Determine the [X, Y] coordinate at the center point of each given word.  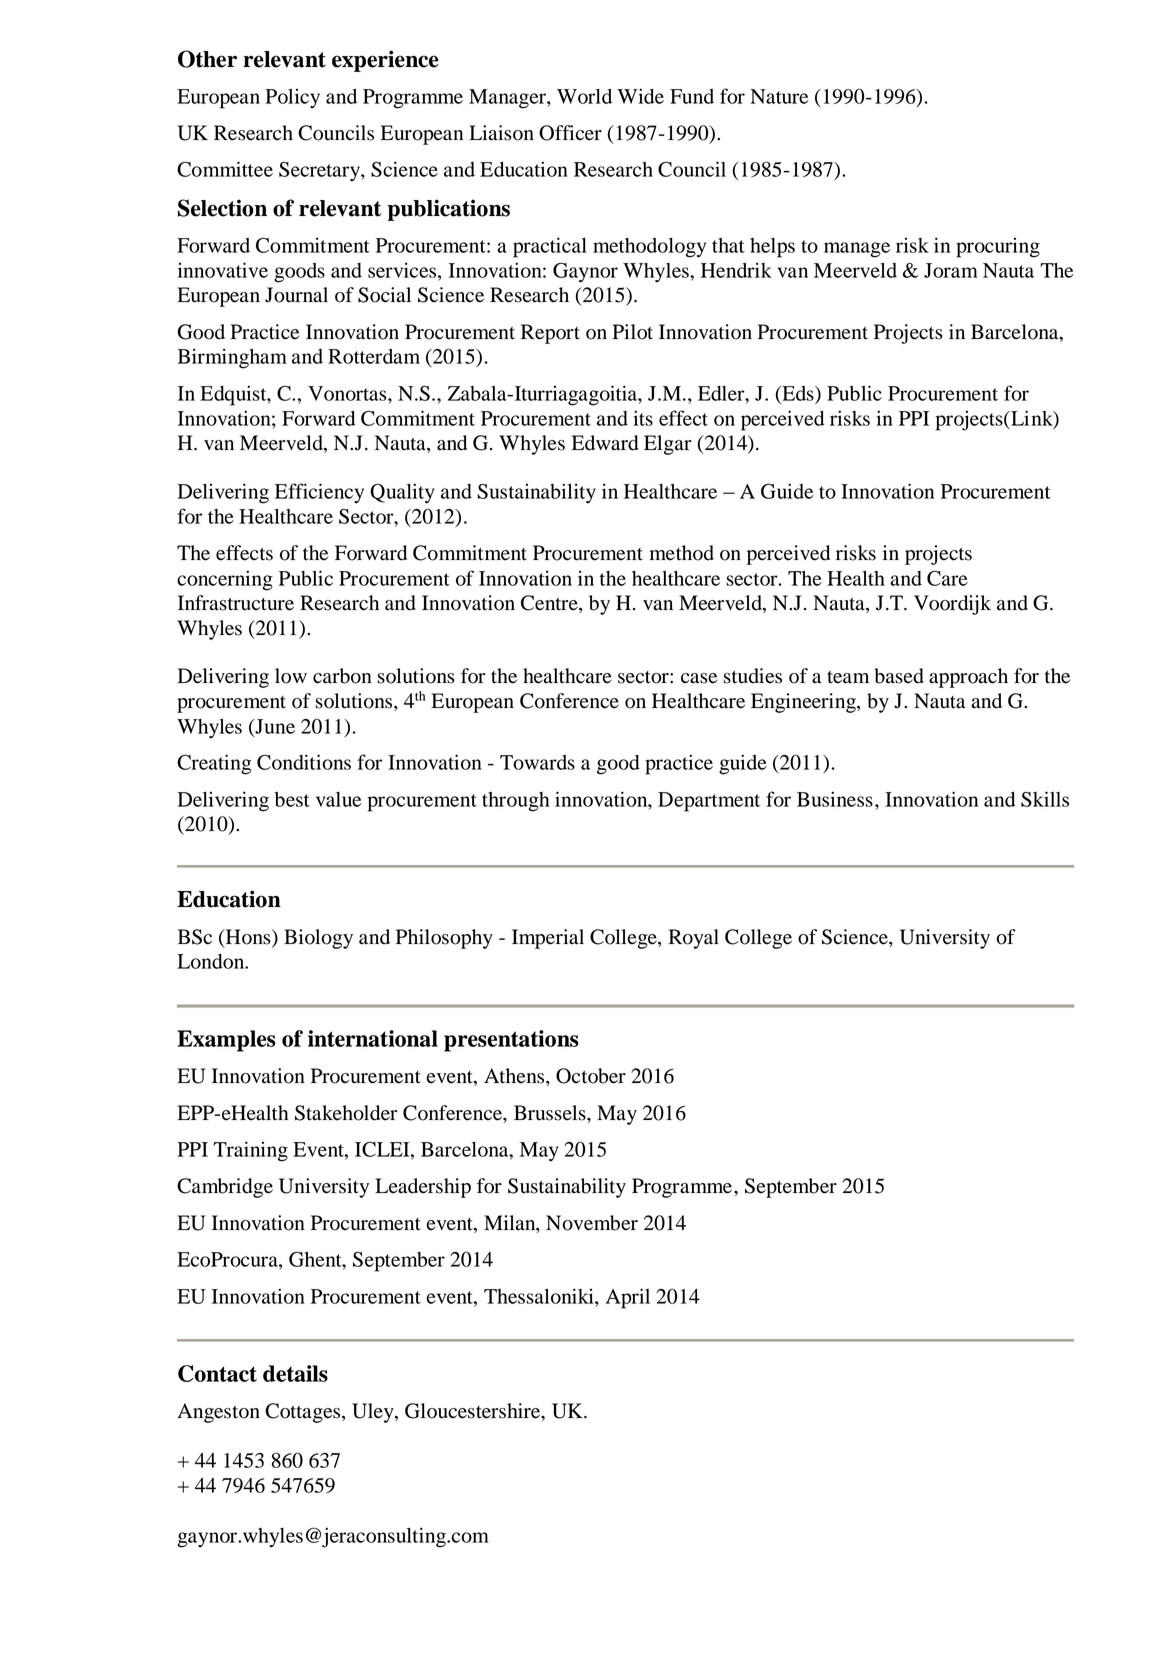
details [295, 1373]
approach [968, 678]
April [628, 1298]
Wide [640, 96]
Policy [292, 99]
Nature [779, 96]
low [291, 676]
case [699, 678]
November [592, 1223]
